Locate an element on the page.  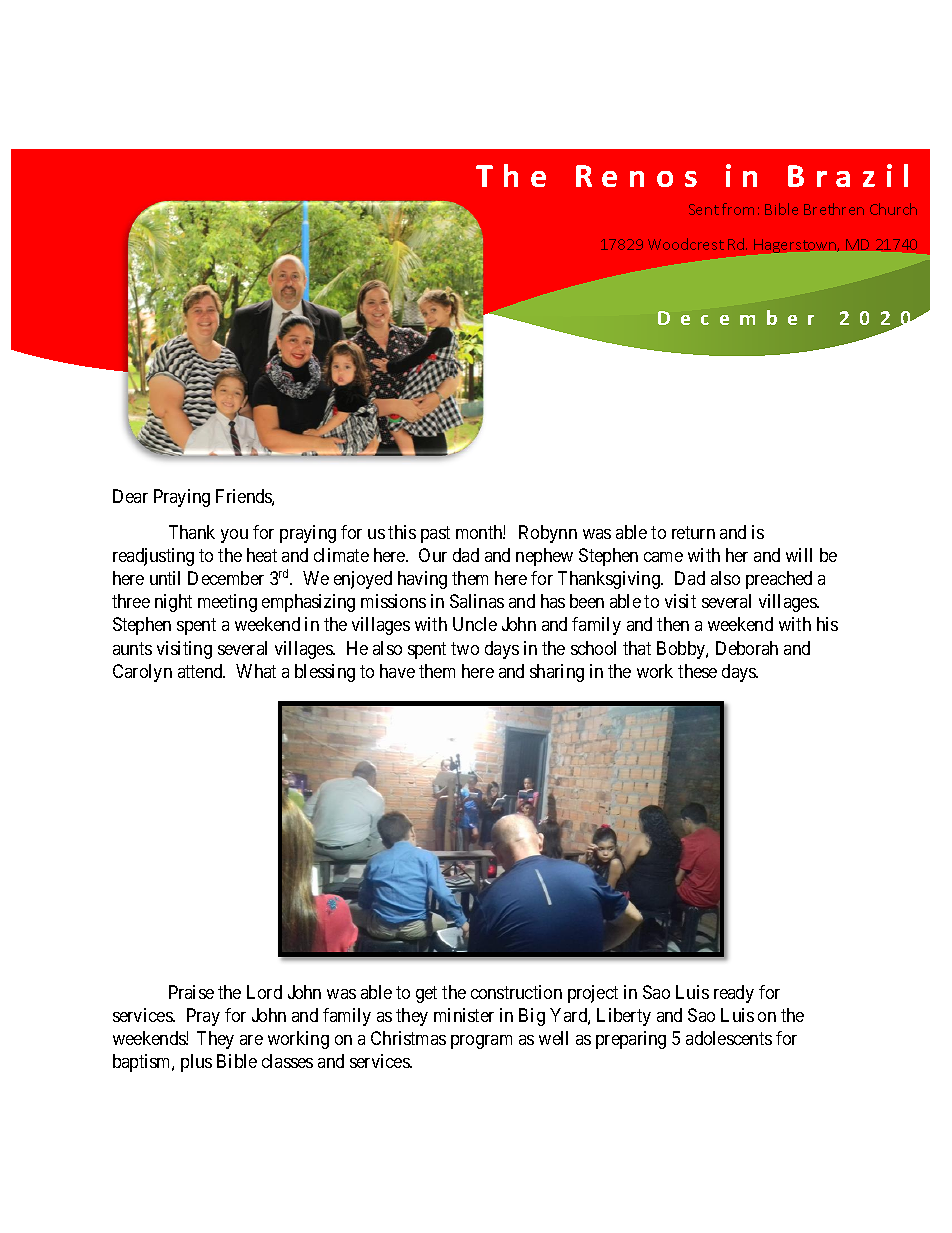
Dear is located at coordinates (130, 496).
